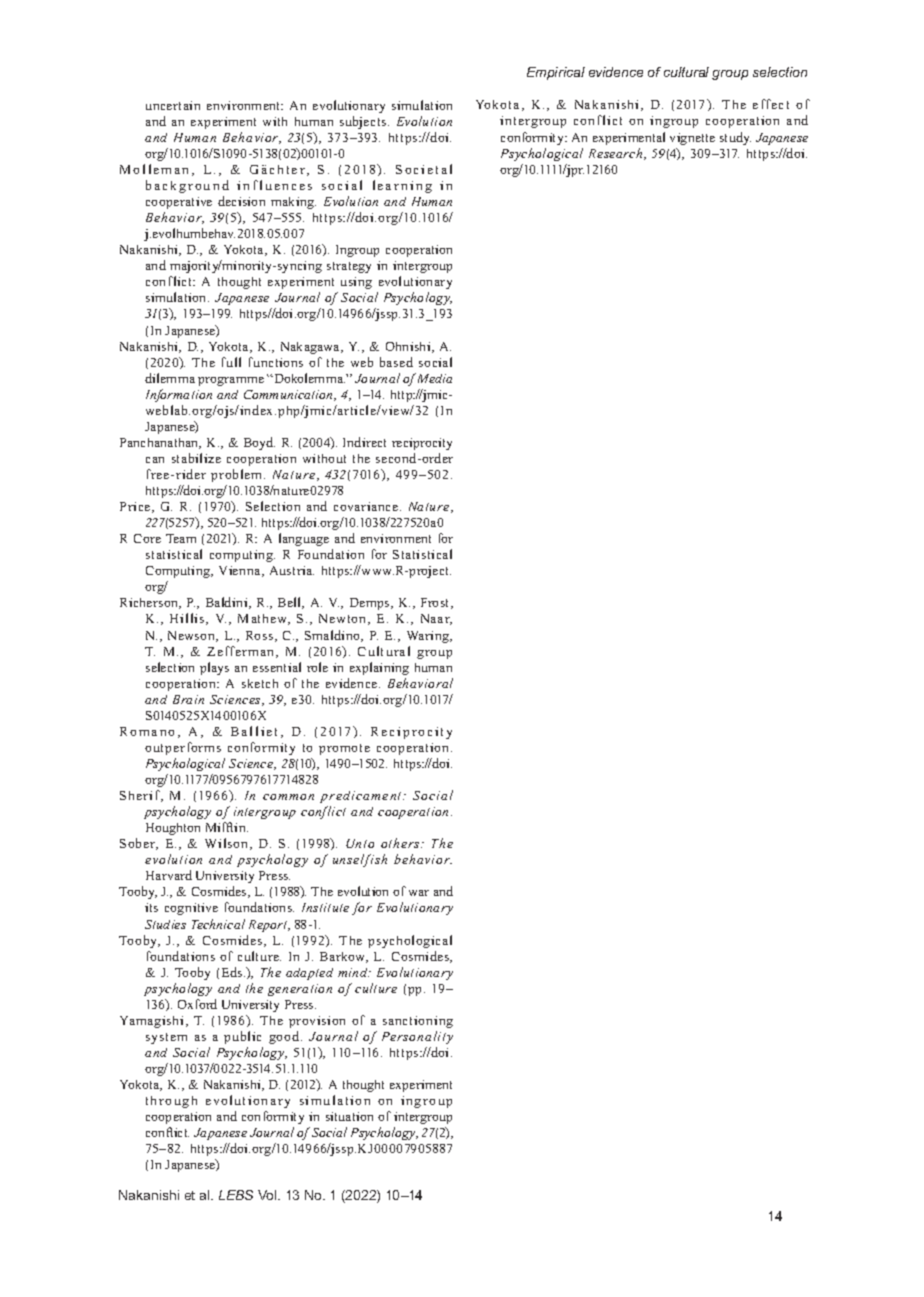 This screenshot has width=924, height=1297. I want to click on vignette, so click(692, 139).
